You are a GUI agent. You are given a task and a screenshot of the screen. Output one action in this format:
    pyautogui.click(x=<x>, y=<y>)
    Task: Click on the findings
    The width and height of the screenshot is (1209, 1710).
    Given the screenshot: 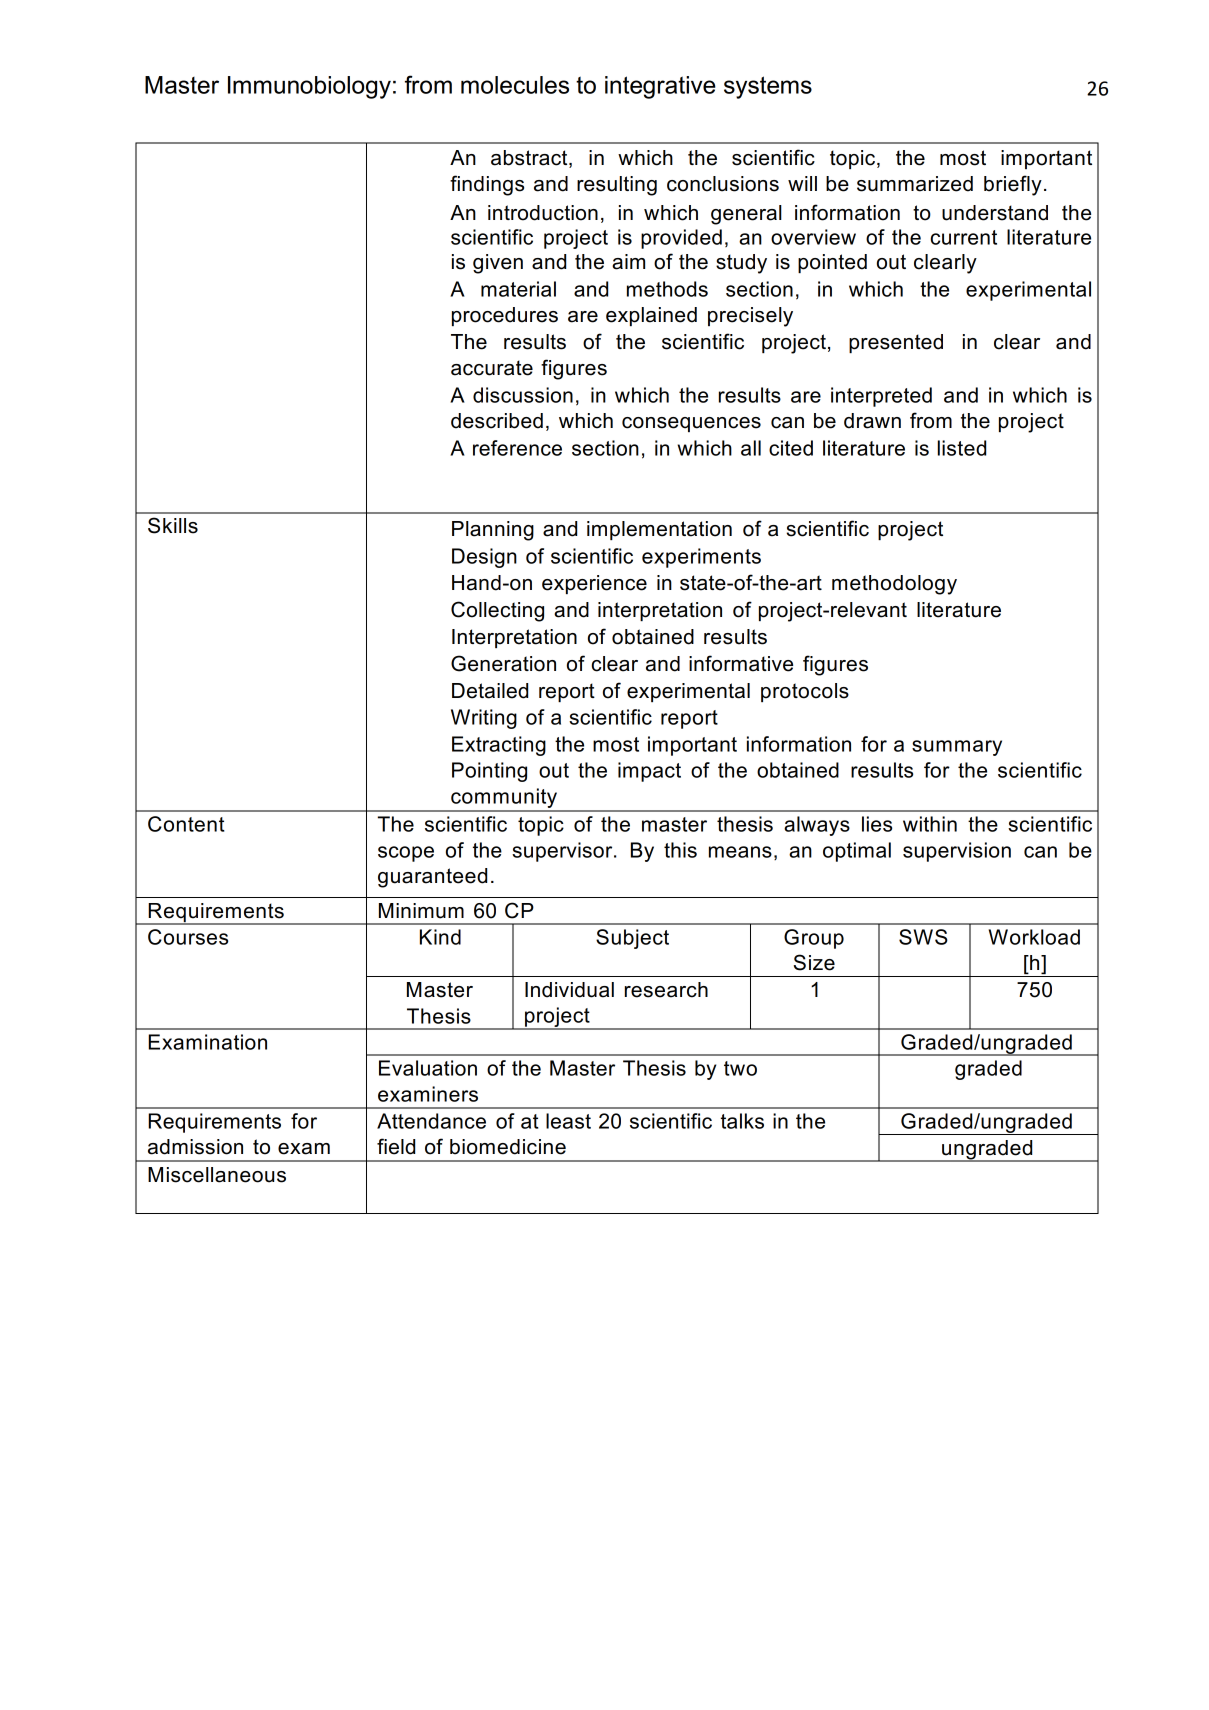 What is the action you would take?
    pyautogui.click(x=487, y=185)
